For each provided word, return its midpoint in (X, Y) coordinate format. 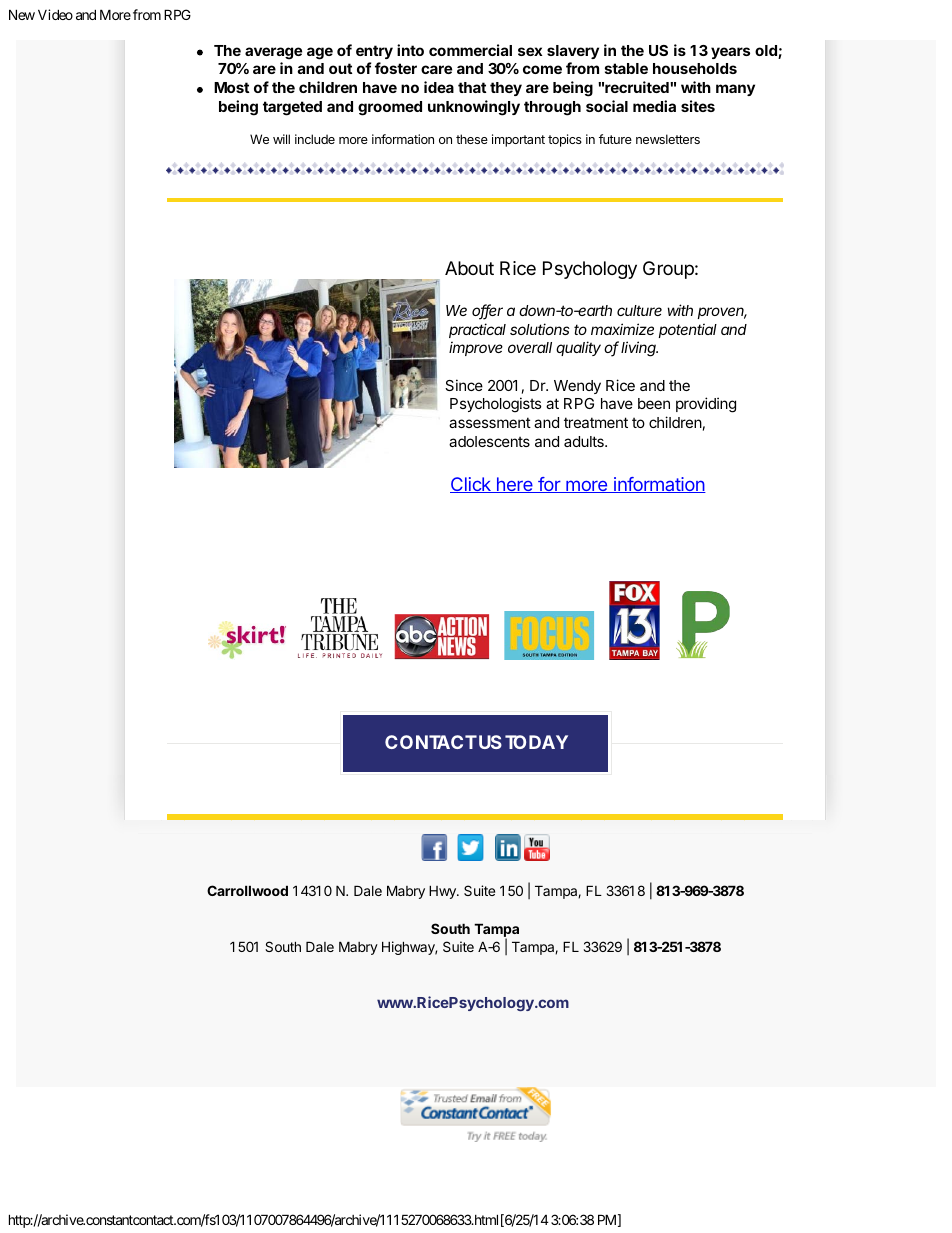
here (514, 485)
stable (626, 68)
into (410, 50)
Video (55, 14)
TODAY (536, 742)
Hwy (443, 892)
